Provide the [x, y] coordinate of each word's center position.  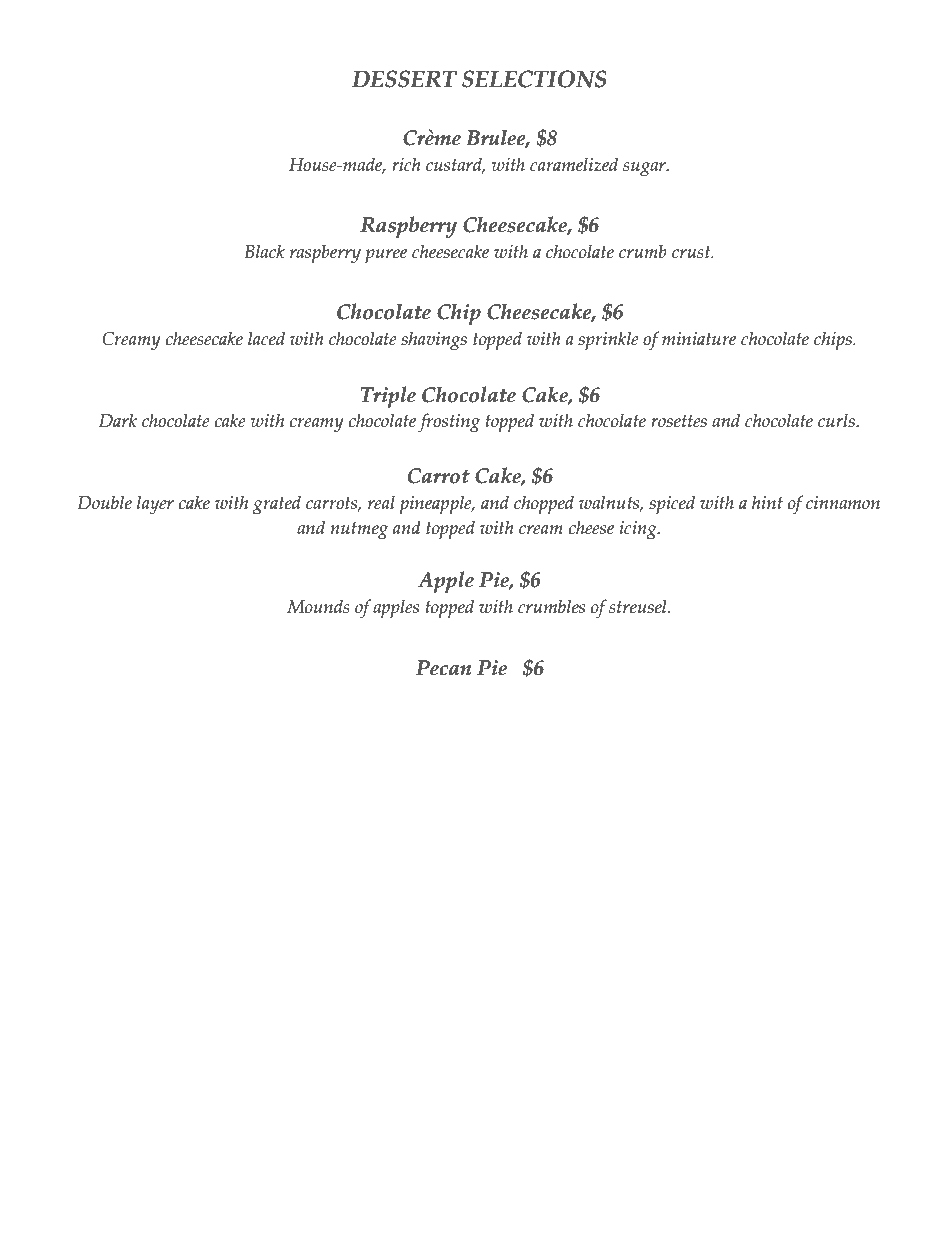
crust [692, 252]
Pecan [443, 668]
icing [639, 530]
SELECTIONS [534, 79]
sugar [645, 169]
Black [264, 251]
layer [155, 505]
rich [406, 164]
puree [386, 256]
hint [767, 502]
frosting [449, 423]
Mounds [318, 606]
